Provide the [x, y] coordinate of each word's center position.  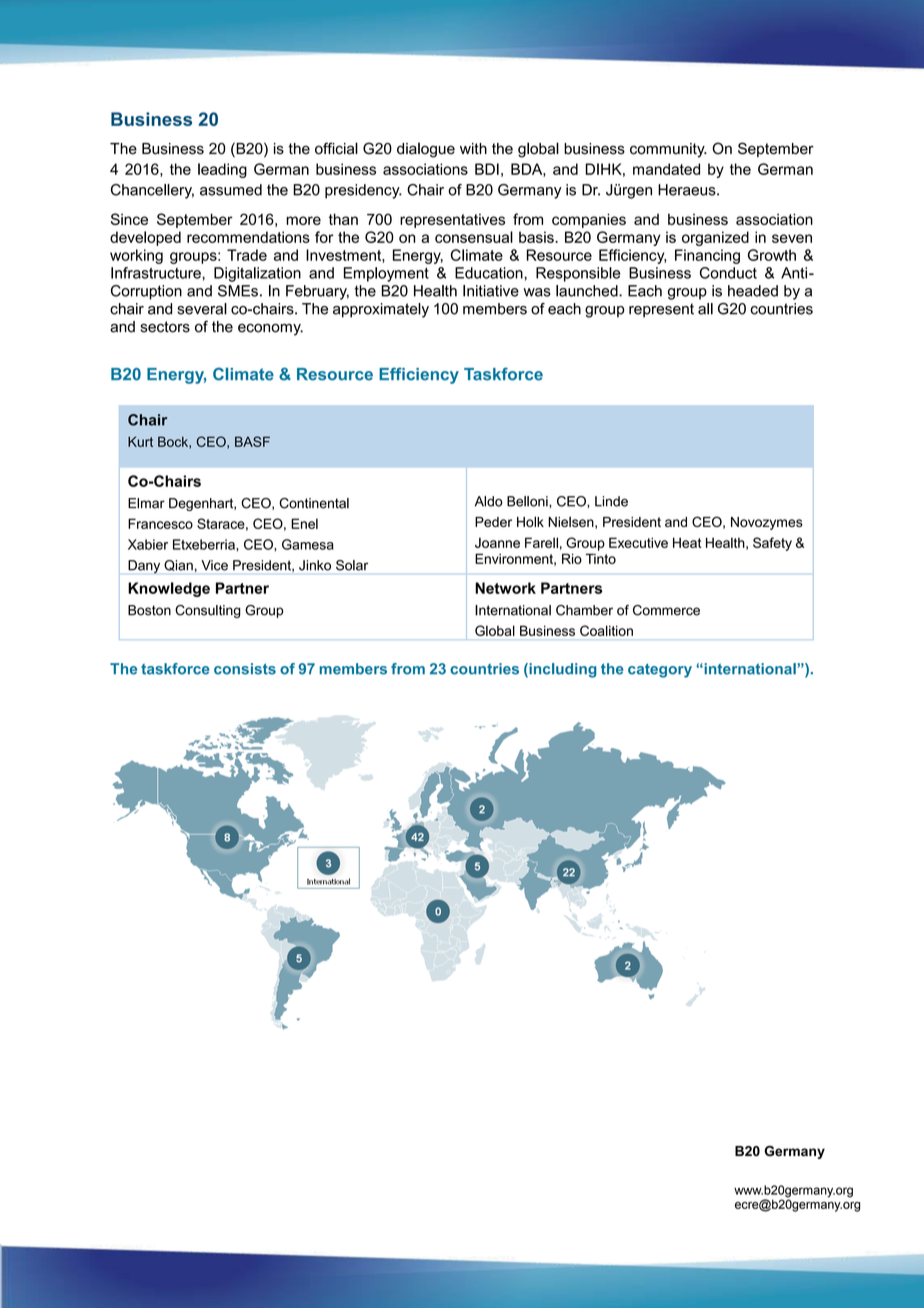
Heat [687, 542]
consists [245, 669]
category [660, 671]
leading [222, 170]
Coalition [606, 630]
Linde [611, 501]
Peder [493, 522]
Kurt [140, 441]
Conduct [728, 273]
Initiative [491, 291]
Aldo [489, 501]
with [473, 148]
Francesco [160, 523]
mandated [666, 169]
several [202, 309]
